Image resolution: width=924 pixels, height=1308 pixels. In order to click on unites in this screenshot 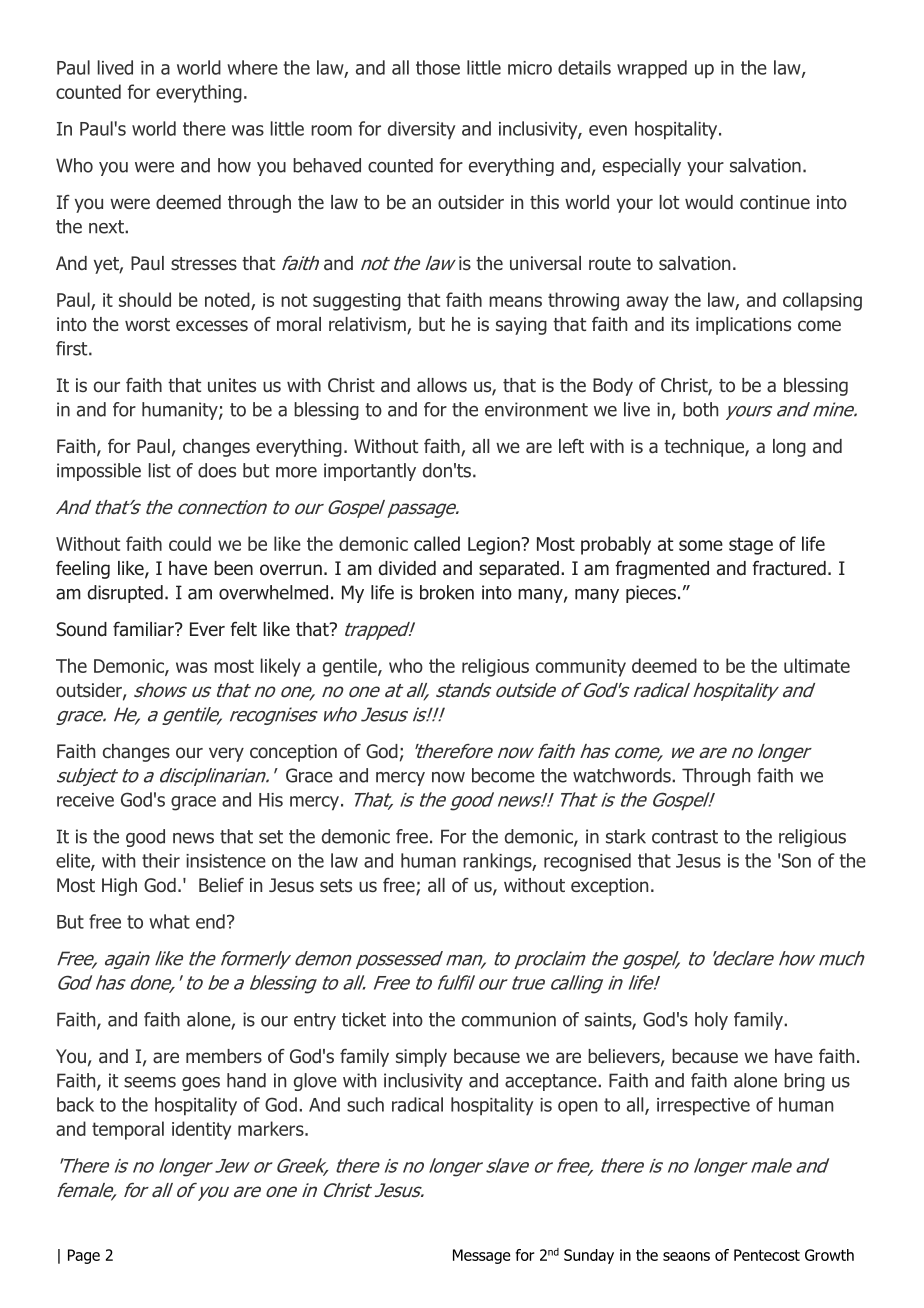, I will do `click(232, 385)`.
